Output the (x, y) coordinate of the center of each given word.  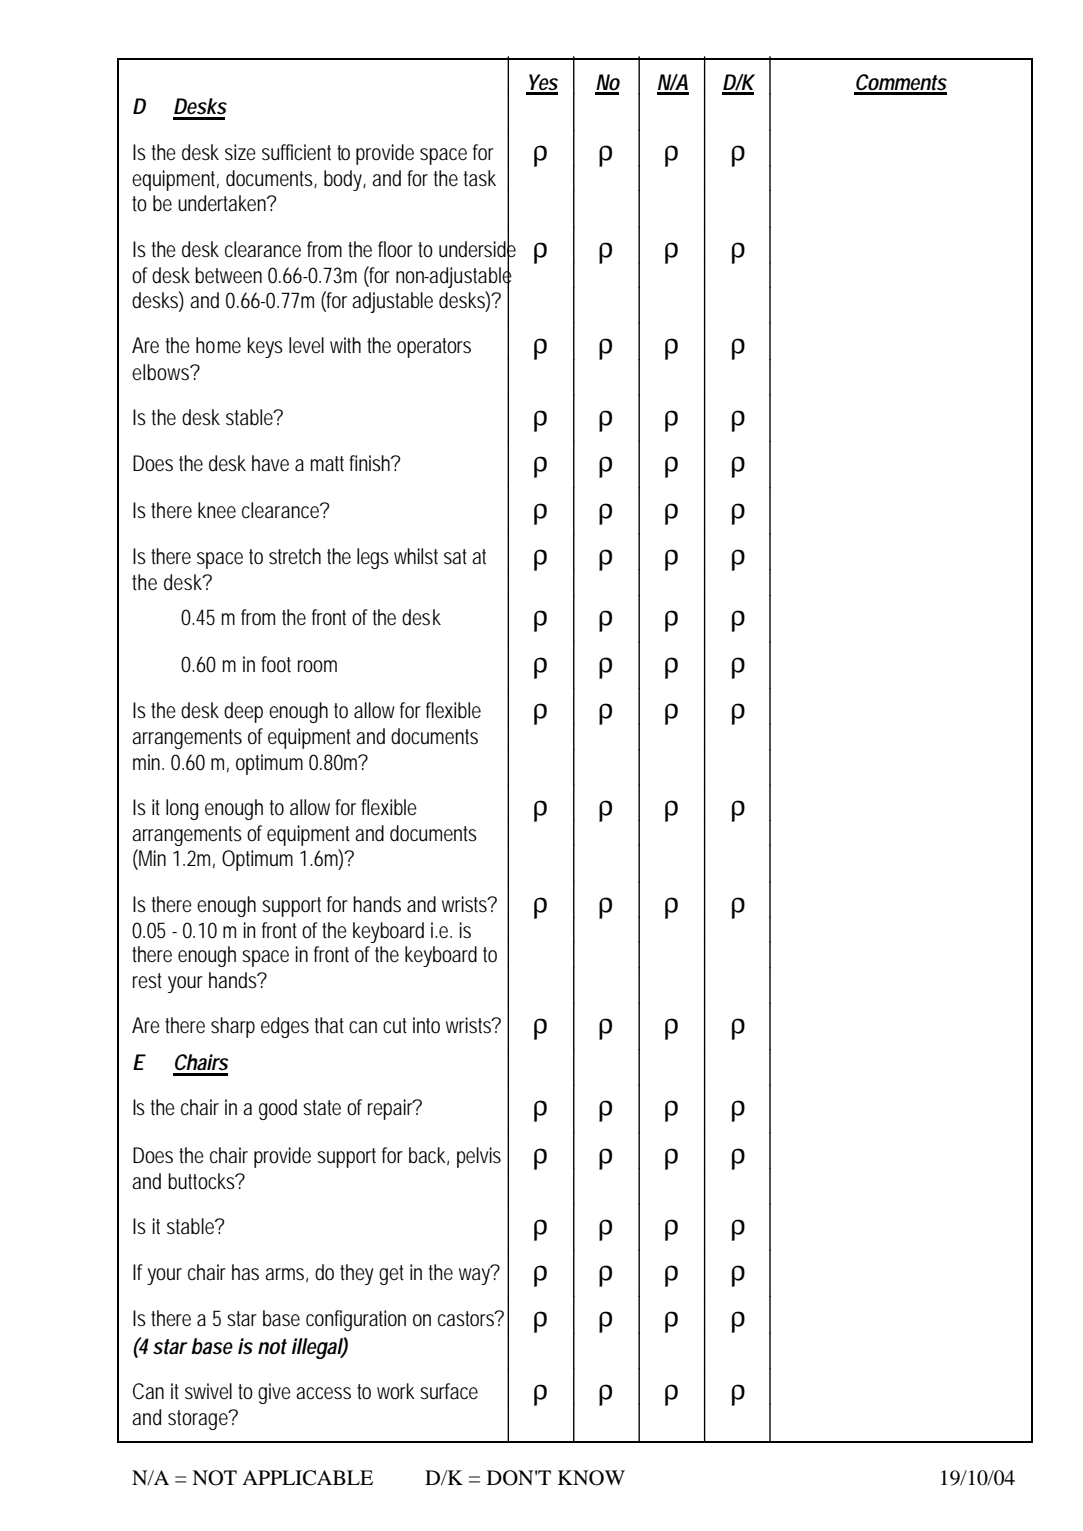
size (240, 152)
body (345, 180)
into (426, 1025)
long (182, 809)
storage (200, 1419)
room (317, 666)
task (480, 178)
